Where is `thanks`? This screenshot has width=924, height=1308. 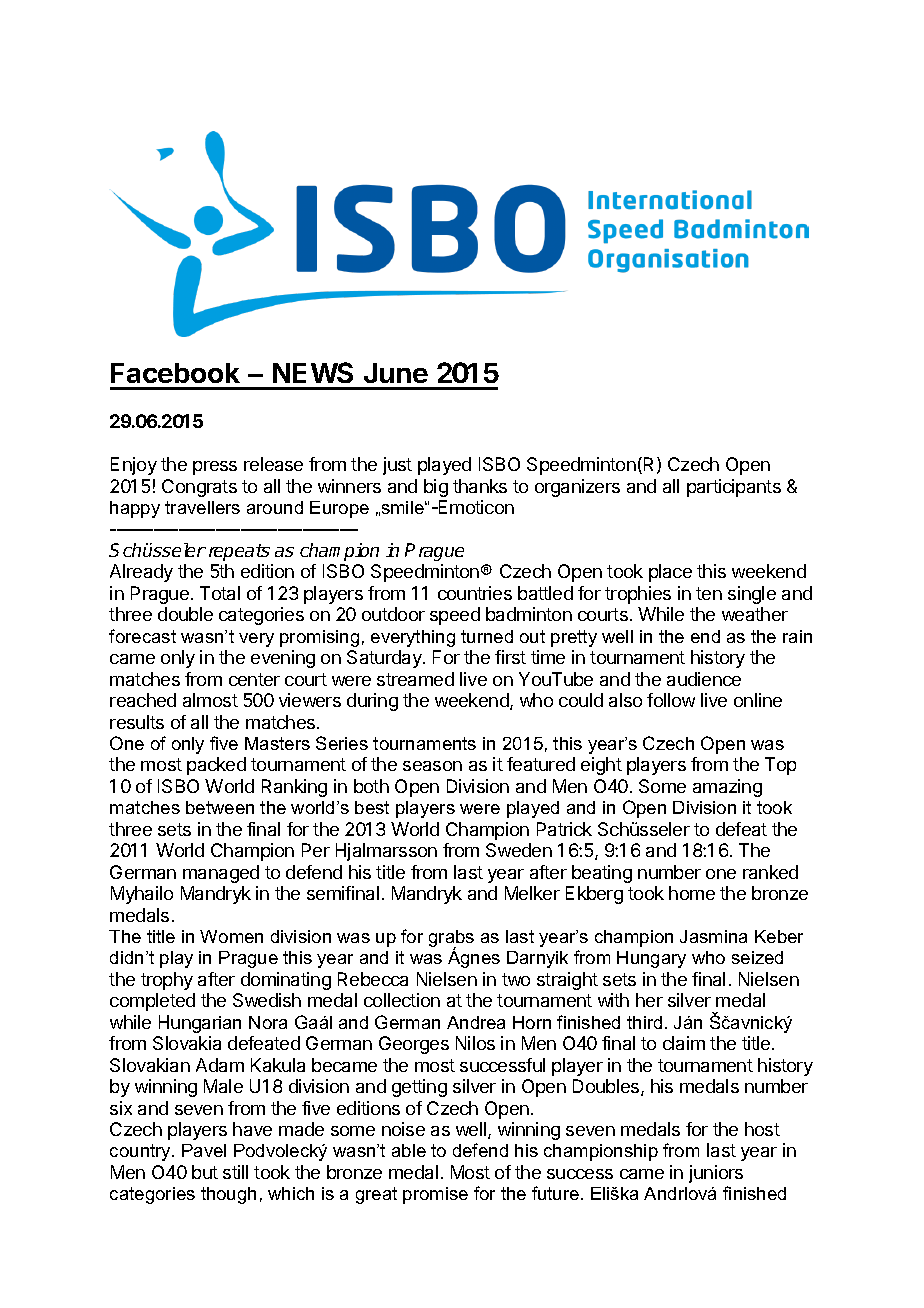
thanks is located at coordinates (480, 486).
